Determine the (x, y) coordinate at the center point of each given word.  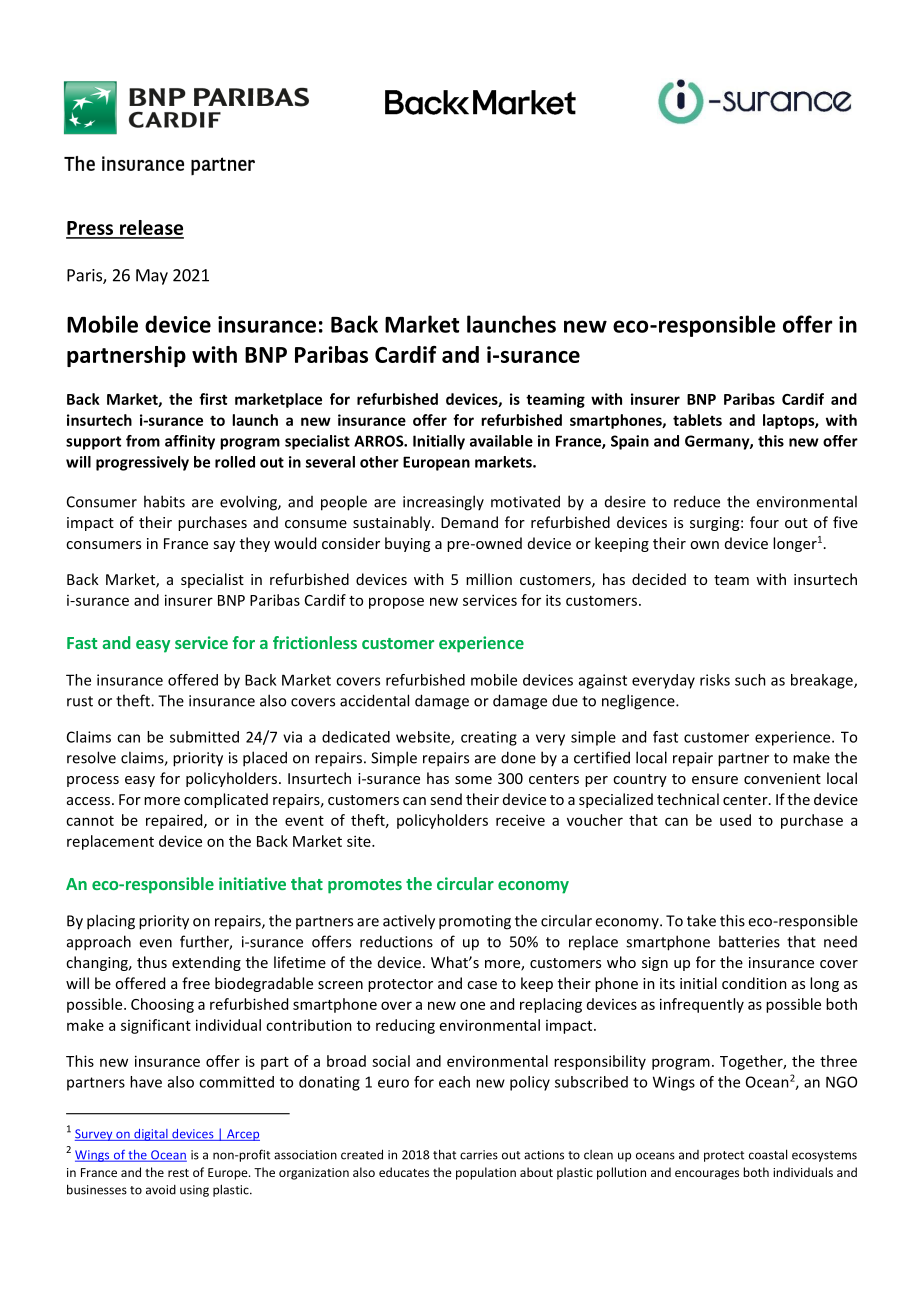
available (501, 441)
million (489, 579)
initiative (252, 883)
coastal (768, 1154)
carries (479, 1155)
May (152, 277)
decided (659, 579)
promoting (475, 922)
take (701, 920)
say (224, 546)
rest (178, 1173)
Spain (630, 442)
